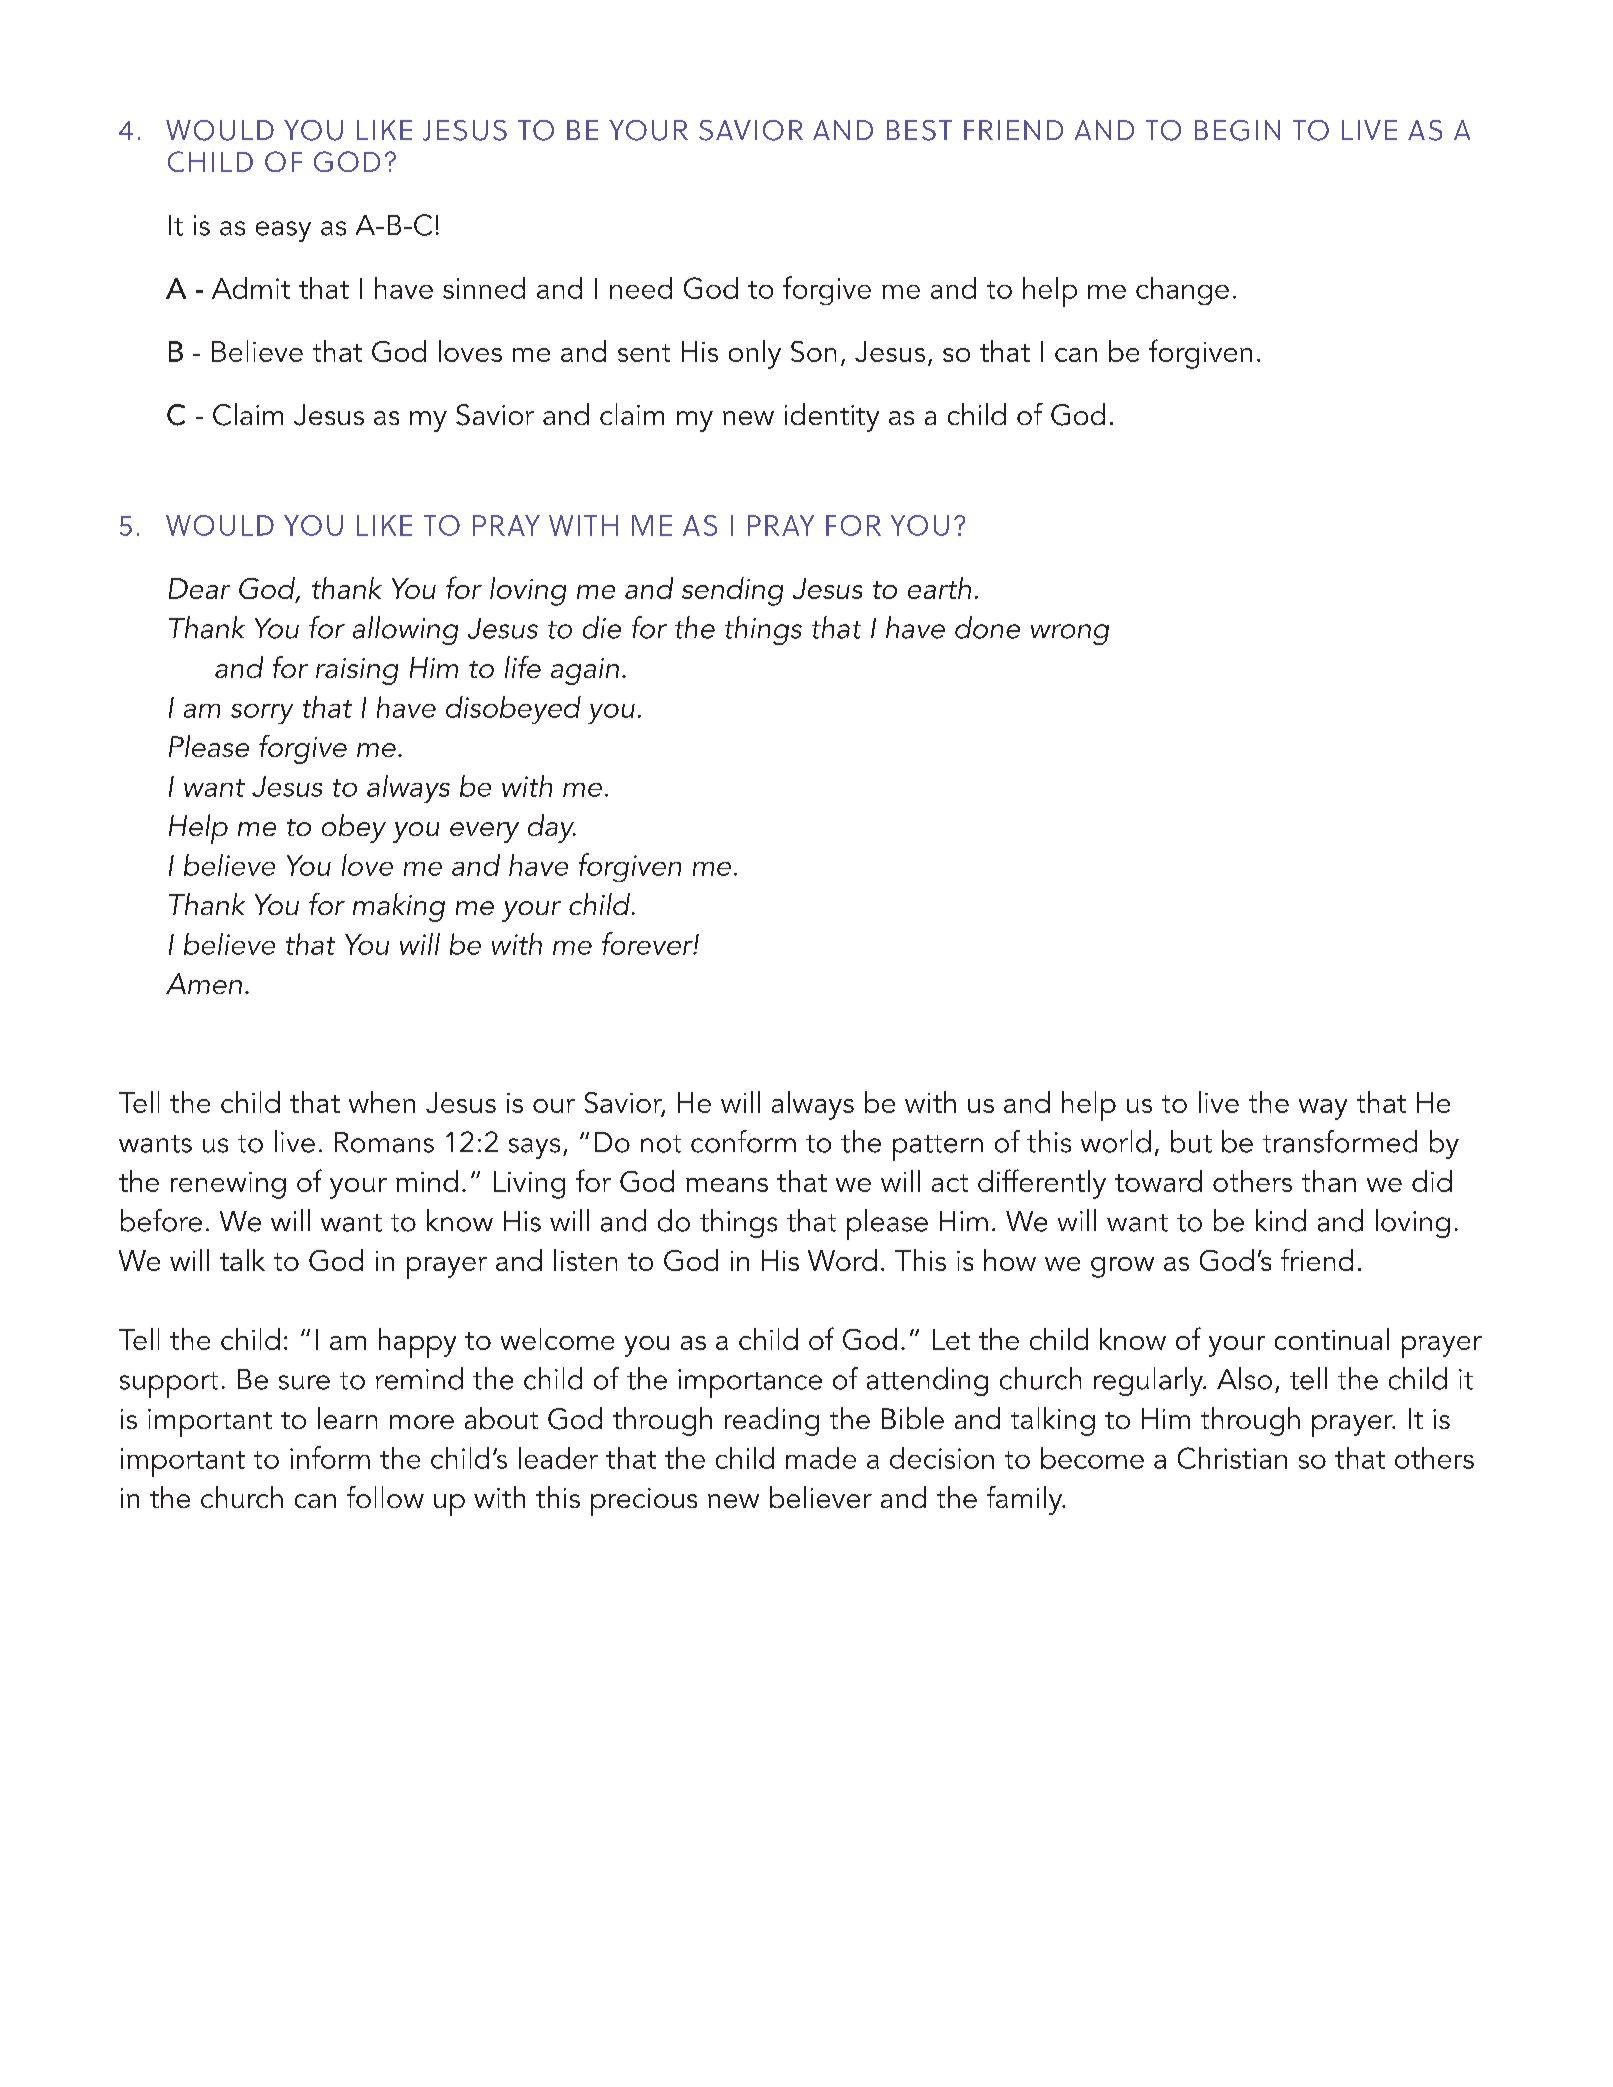 Image resolution: width=1613 pixels, height=2087 pixels. What do you see at coordinates (1340, 1141) in the screenshot?
I see `transformed` at bounding box center [1340, 1141].
